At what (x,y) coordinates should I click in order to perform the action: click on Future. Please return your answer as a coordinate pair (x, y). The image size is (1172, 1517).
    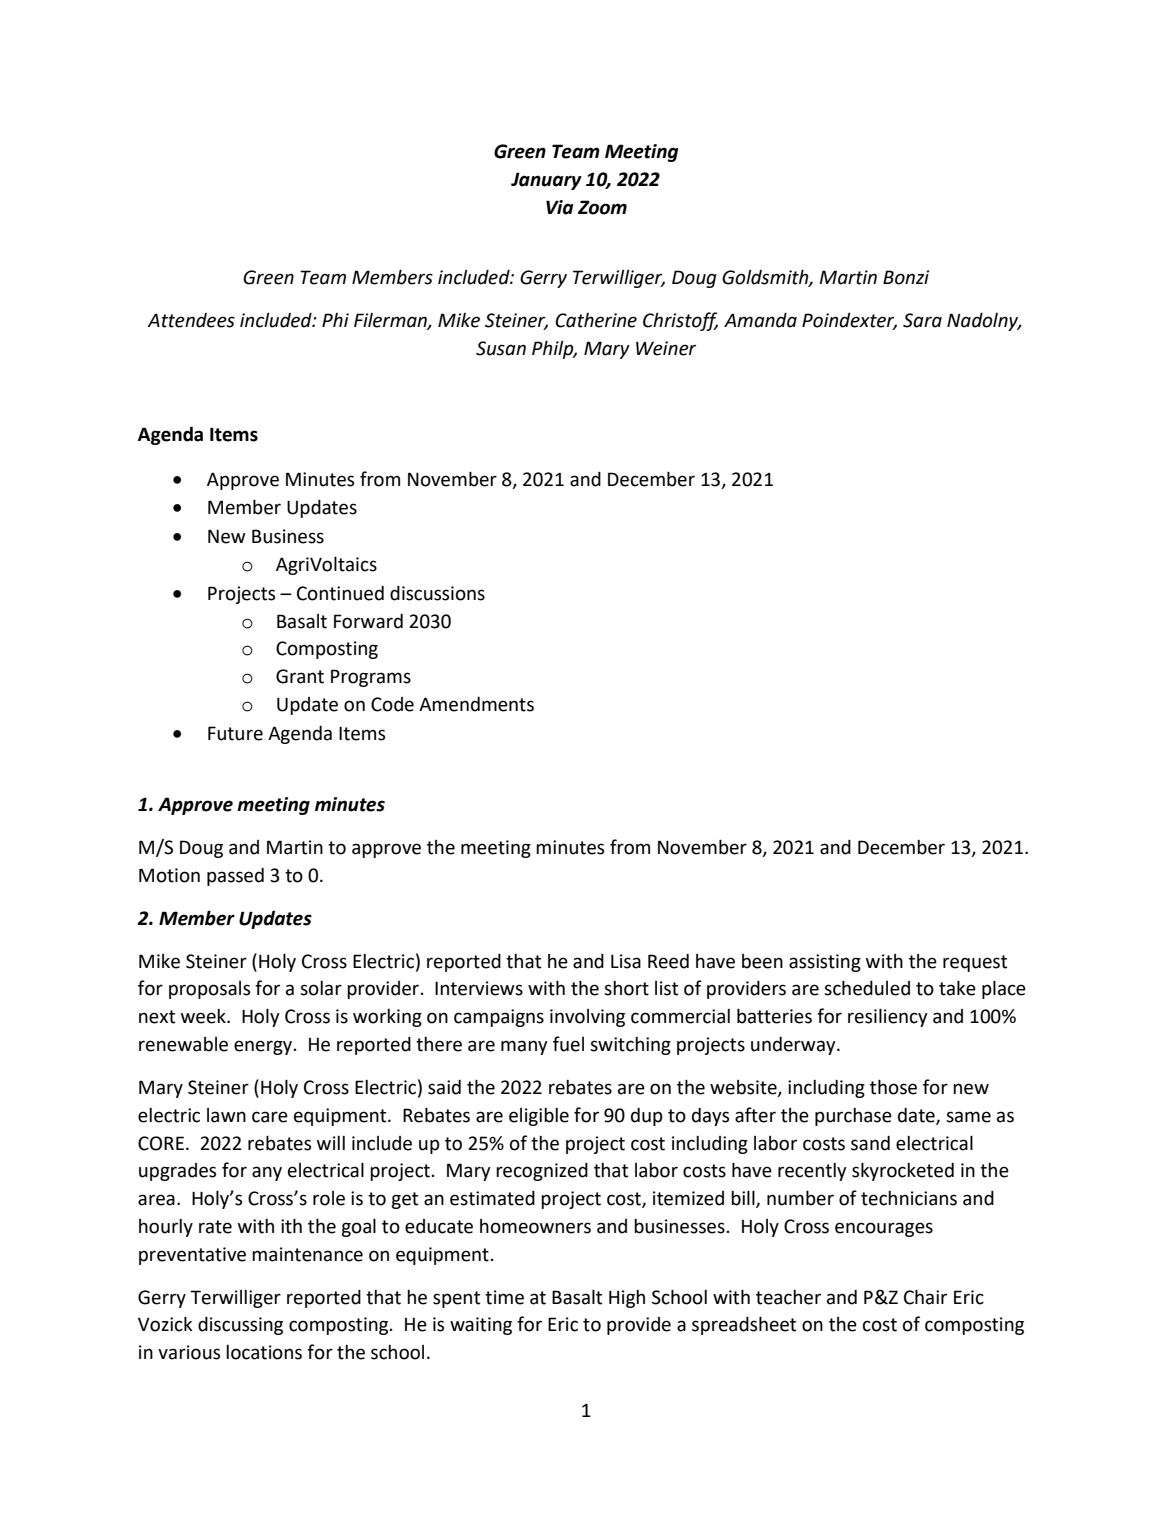
    Looking at the image, I should click on (235, 733).
